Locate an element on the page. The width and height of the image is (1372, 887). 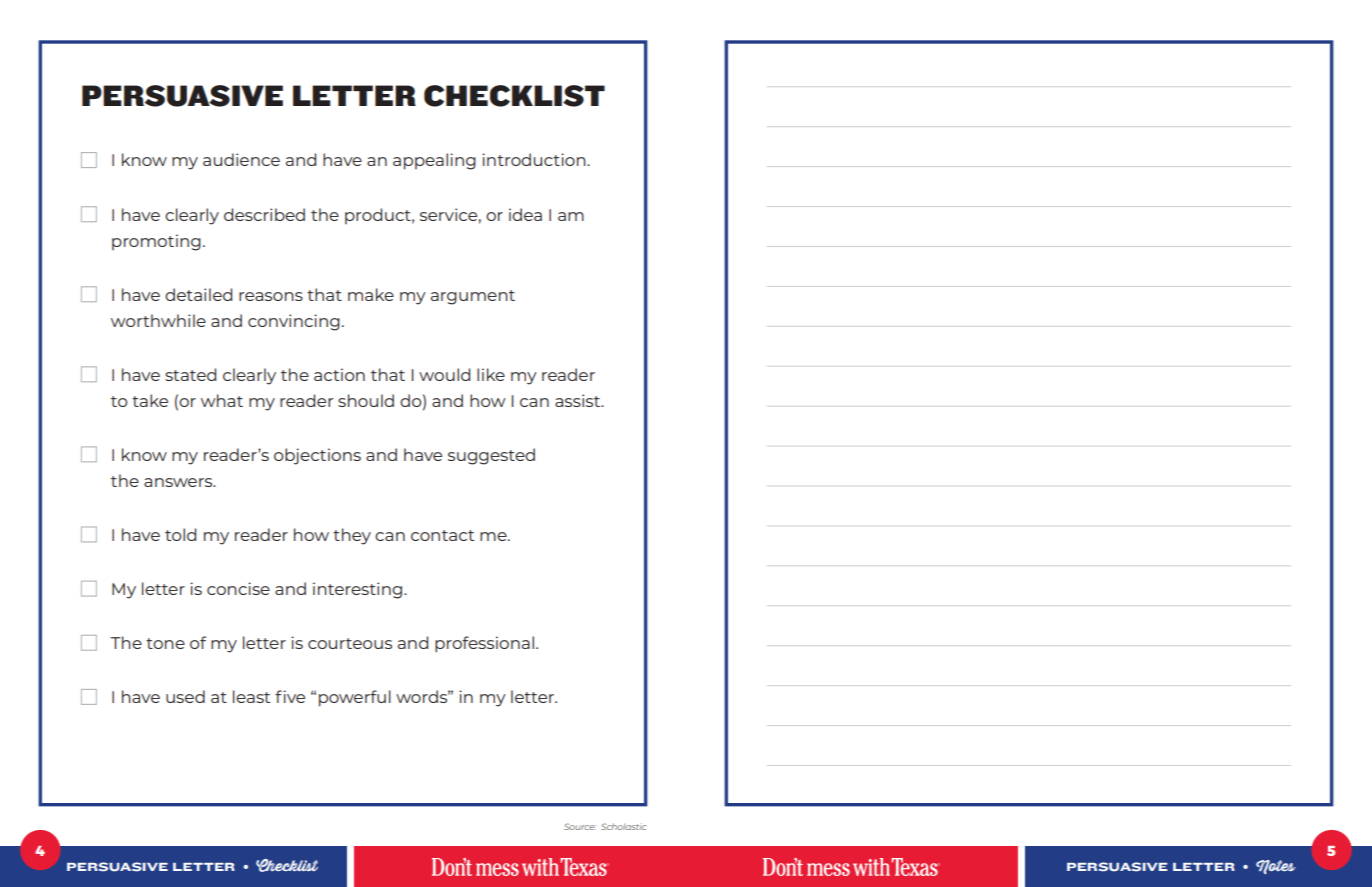
Notes is located at coordinates (1276, 867).
